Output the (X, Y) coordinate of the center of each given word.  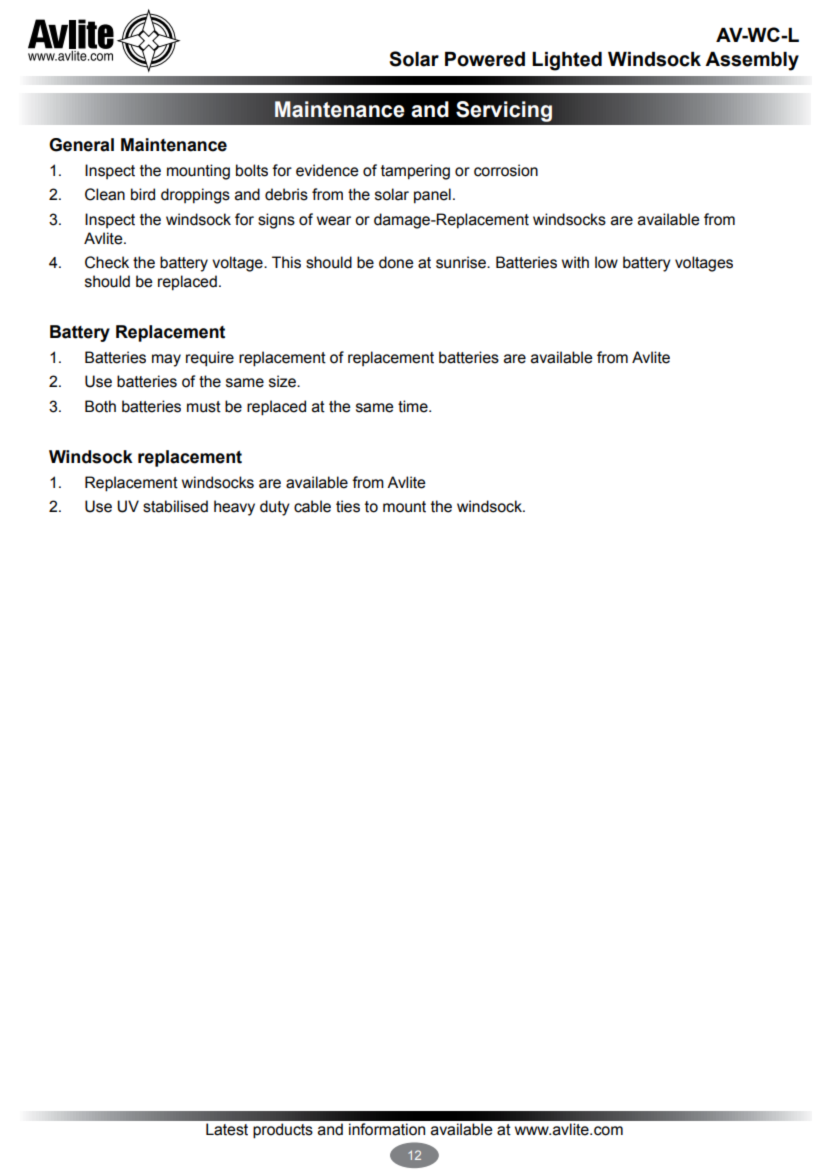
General (81, 145)
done (396, 262)
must (204, 407)
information (387, 1129)
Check (107, 262)
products (283, 1131)
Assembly (752, 61)
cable (312, 506)
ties (348, 506)
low (606, 262)
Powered (485, 59)
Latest (227, 1129)
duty (275, 508)
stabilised (175, 506)
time (414, 406)
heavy (234, 508)
